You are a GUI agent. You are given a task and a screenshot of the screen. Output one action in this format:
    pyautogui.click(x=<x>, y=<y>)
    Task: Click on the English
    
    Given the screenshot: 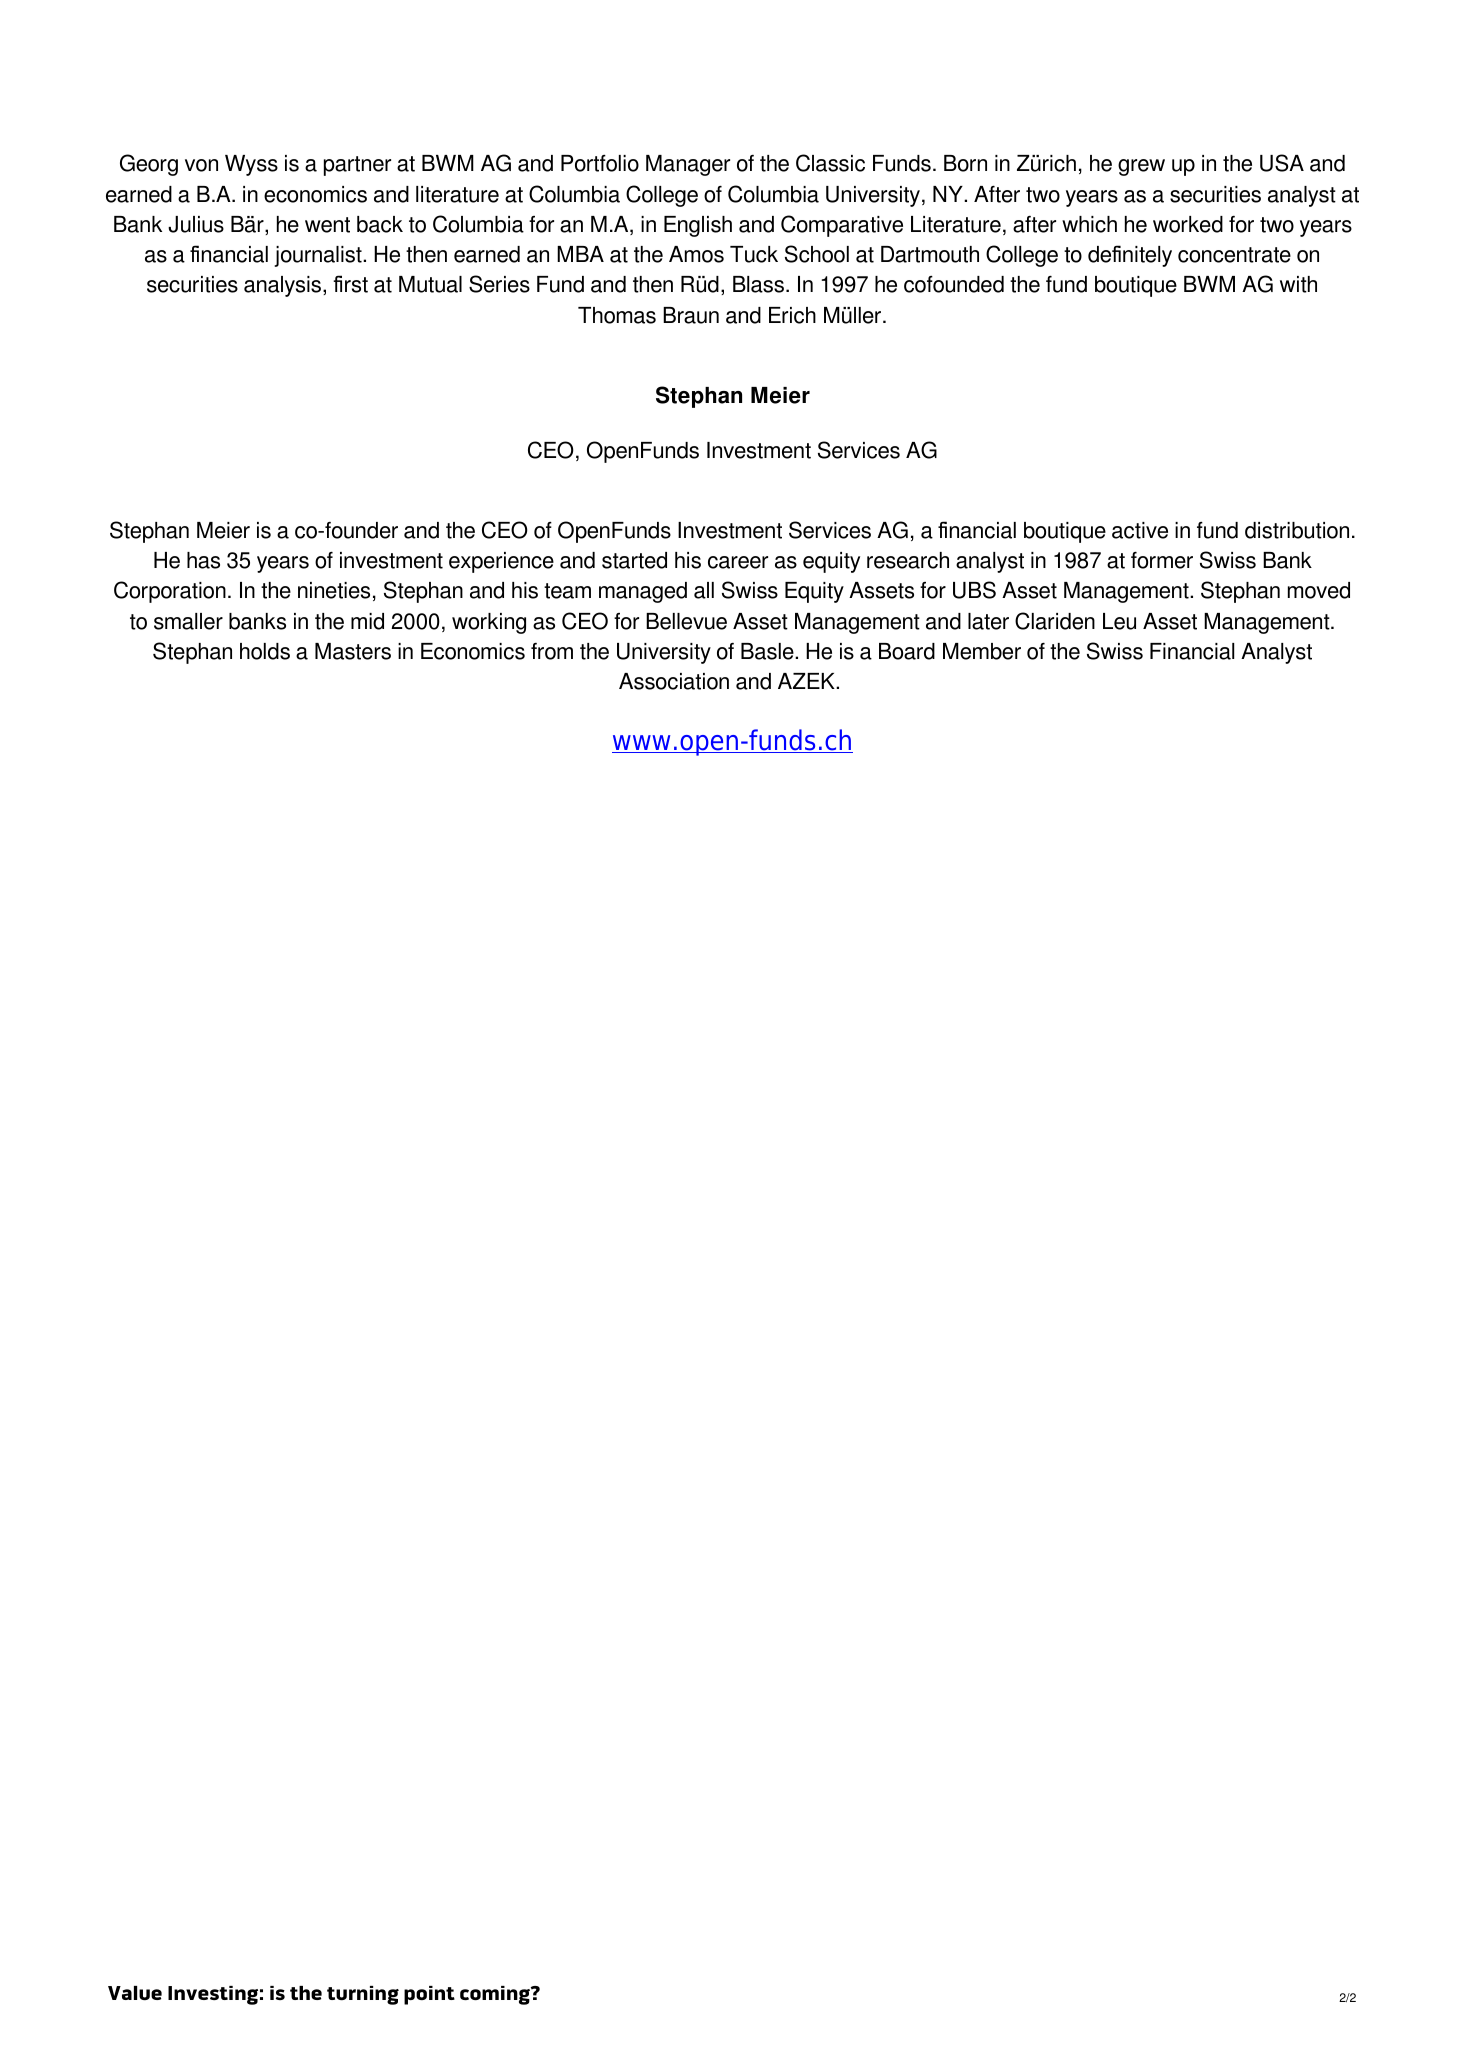 What is the action you would take?
    pyautogui.click(x=698, y=226)
